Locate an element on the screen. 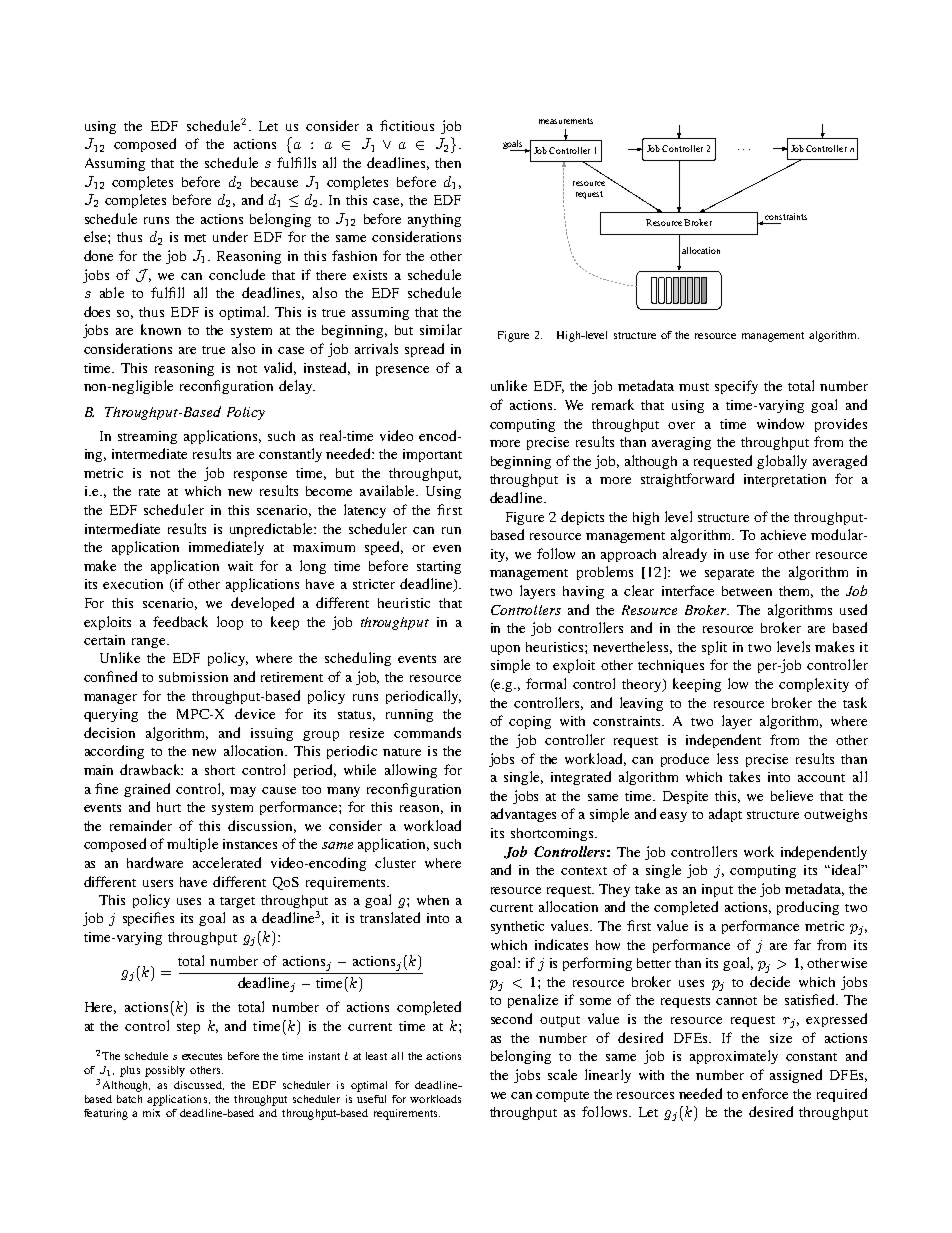 Image resolution: width=952 pixels, height=1233 pixels. then is located at coordinates (448, 163).
